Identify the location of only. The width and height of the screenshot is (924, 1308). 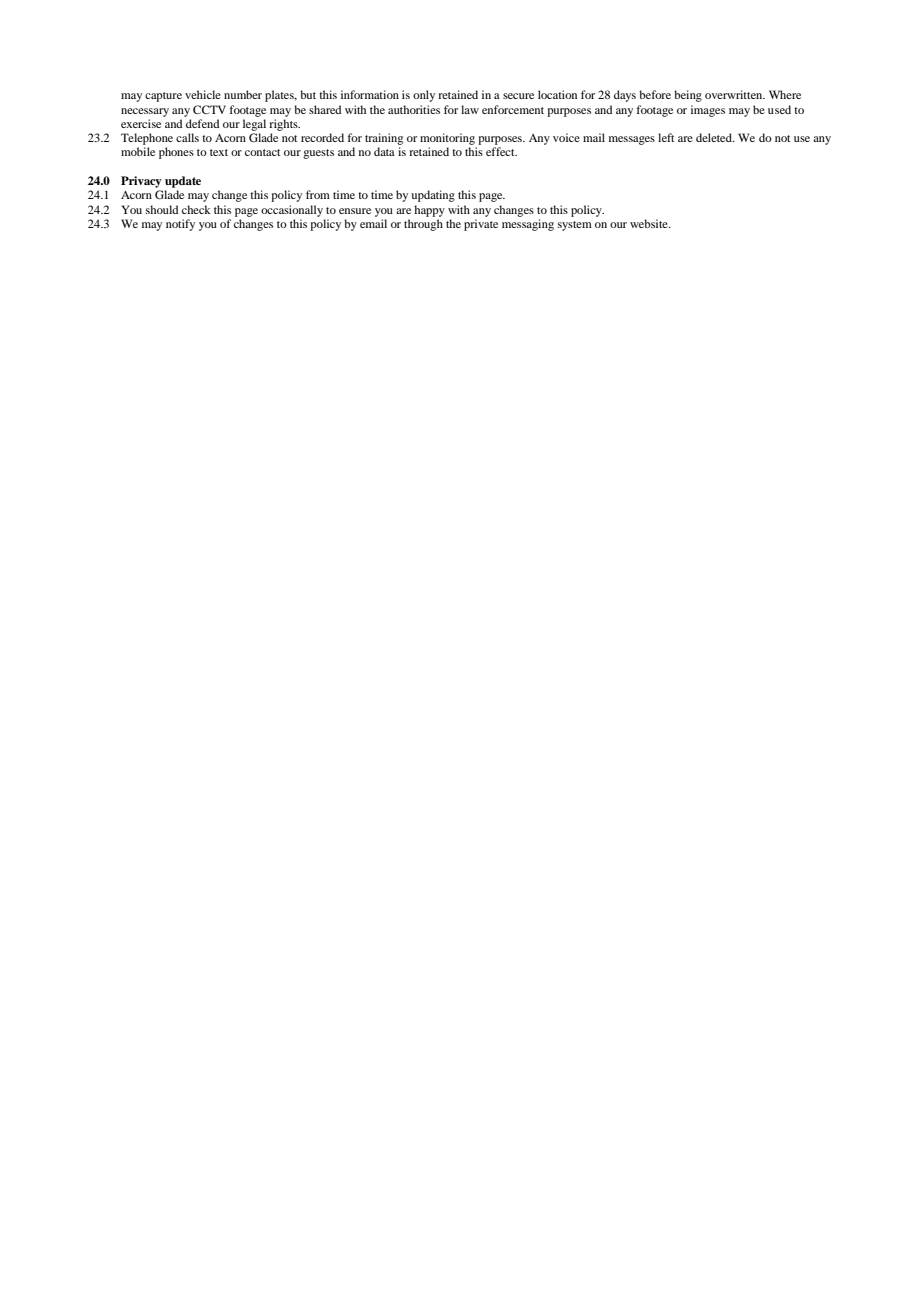
(424, 96).
